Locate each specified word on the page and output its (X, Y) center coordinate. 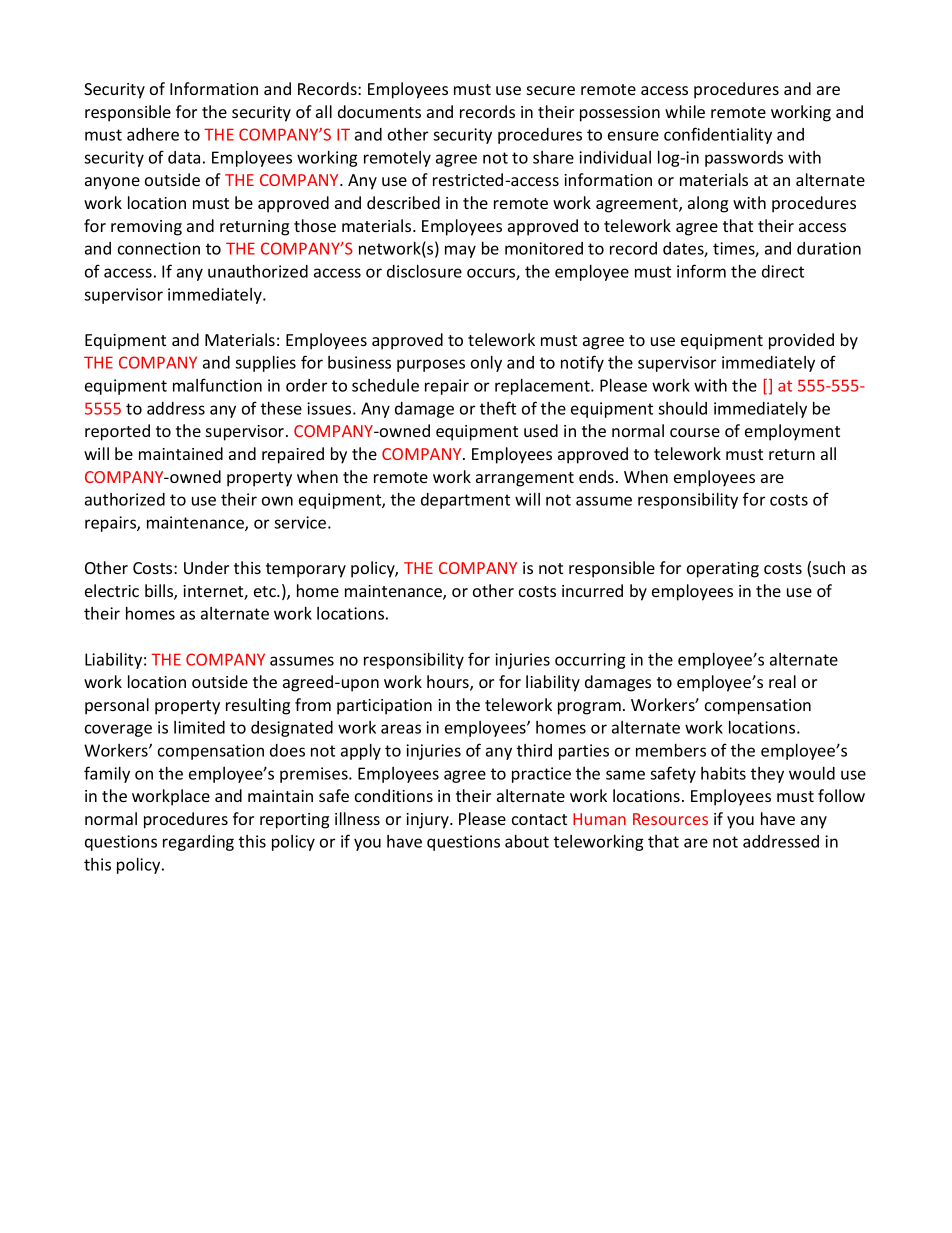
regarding (198, 843)
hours (449, 683)
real (782, 681)
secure (551, 90)
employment (792, 432)
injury (428, 821)
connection (159, 248)
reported (117, 432)
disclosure (424, 271)
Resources (670, 819)
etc (266, 591)
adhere (153, 134)
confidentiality (718, 135)
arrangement (525, 479)
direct (783, 271)
